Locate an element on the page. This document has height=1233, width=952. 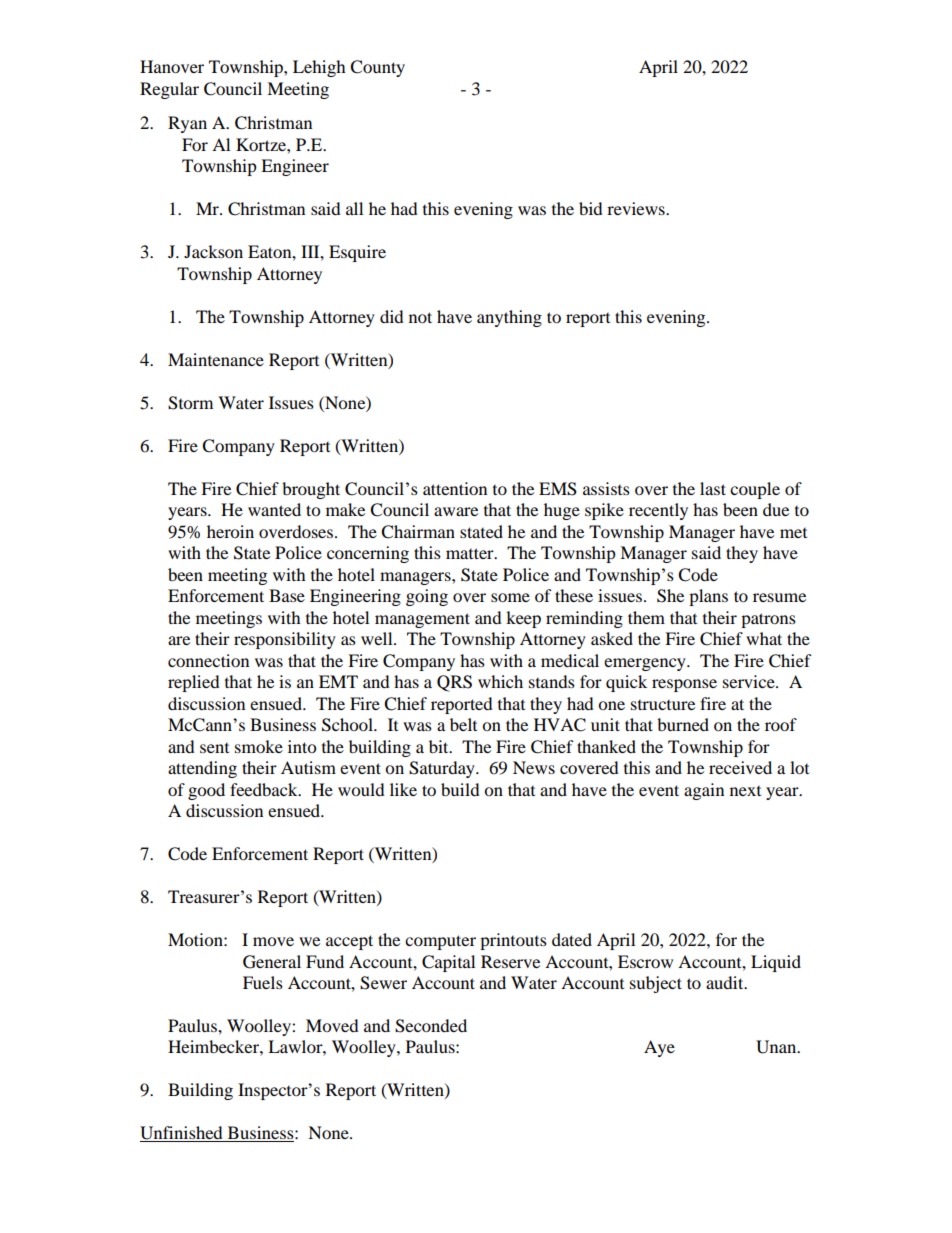
some is located at coordinates (510, 597).
